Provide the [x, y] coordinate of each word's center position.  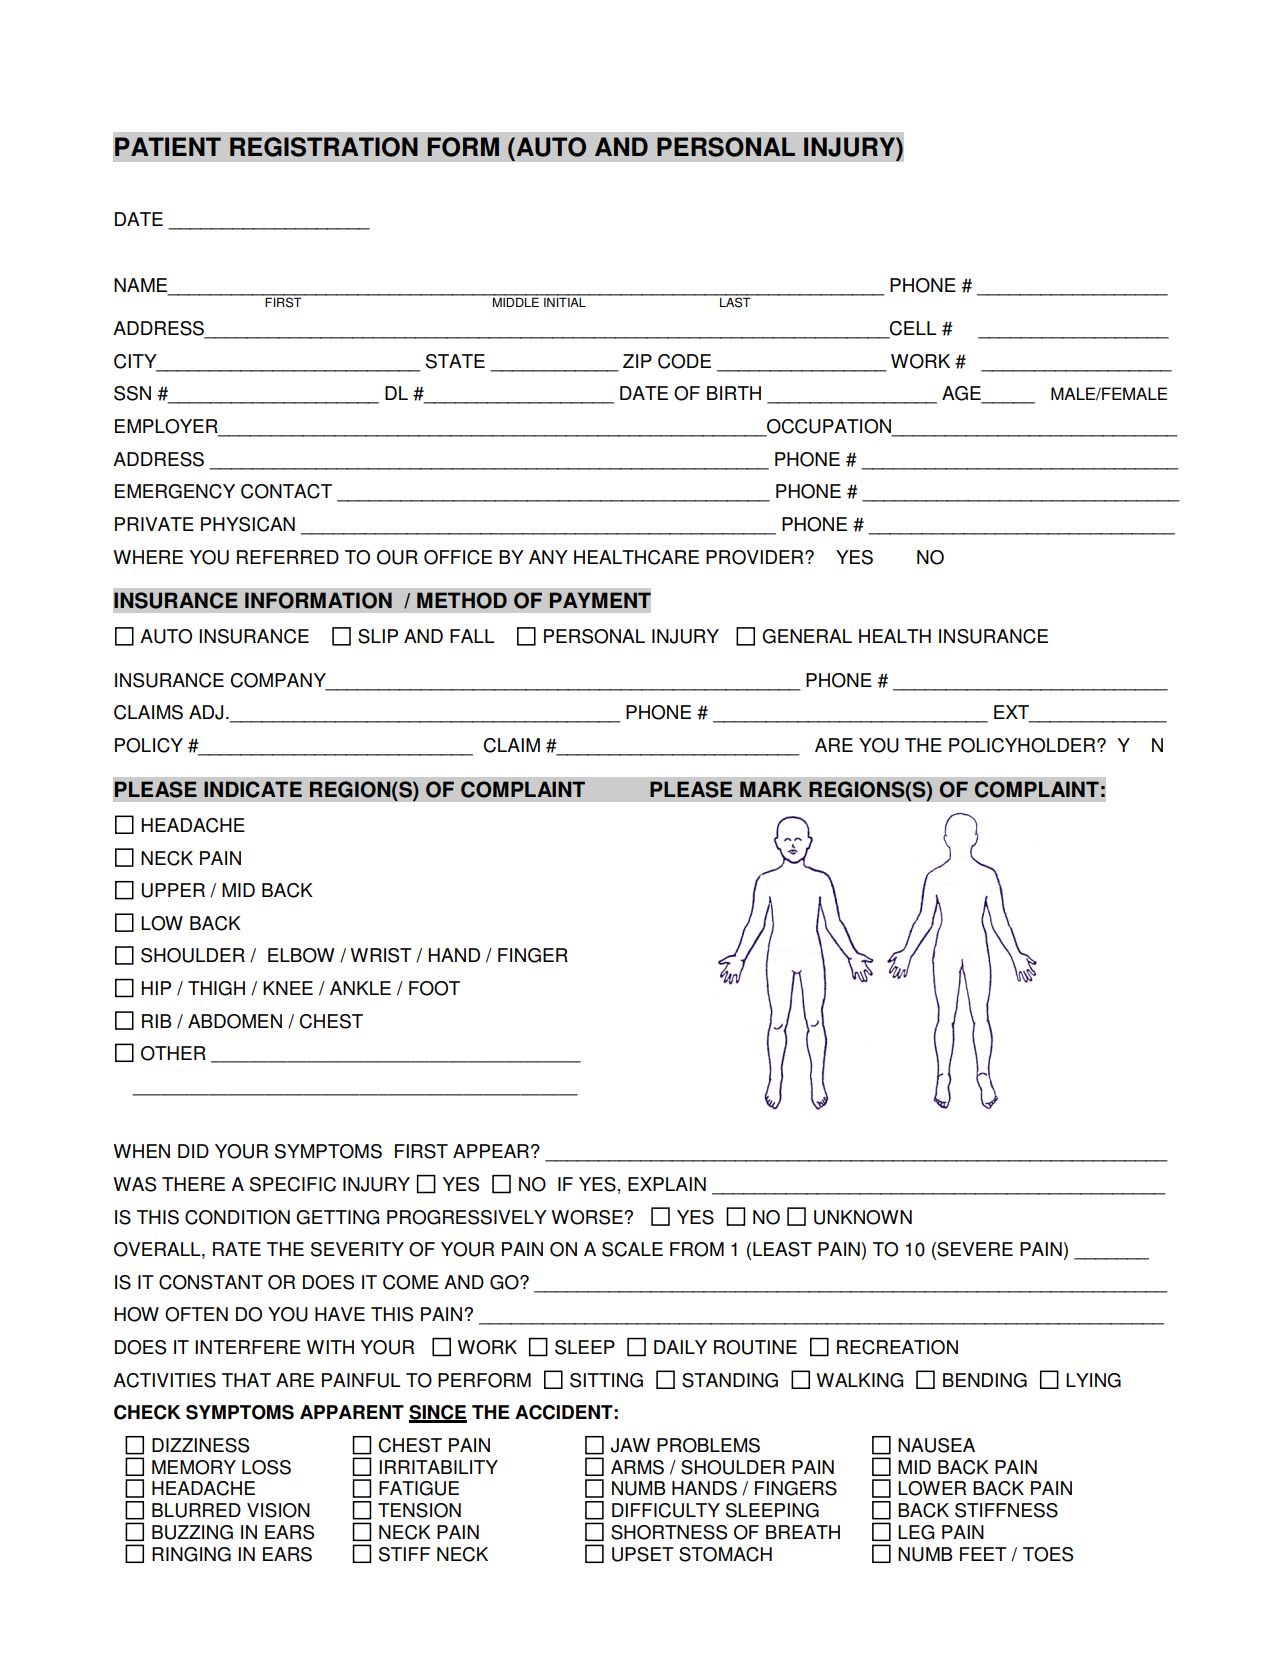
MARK [771, 789]
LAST [735, 301]
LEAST [782, 1249]
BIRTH [734, 393]
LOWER [932, 1488]
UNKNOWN [863, 1217]
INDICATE [253, 789]
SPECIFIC [293, 1184]
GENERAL [807, 636]
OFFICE [458, 557]
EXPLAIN [667, 1184]
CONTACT [286, 491]
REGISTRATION [324, 147]
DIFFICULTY [666, 1510]
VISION [278, 1510]
